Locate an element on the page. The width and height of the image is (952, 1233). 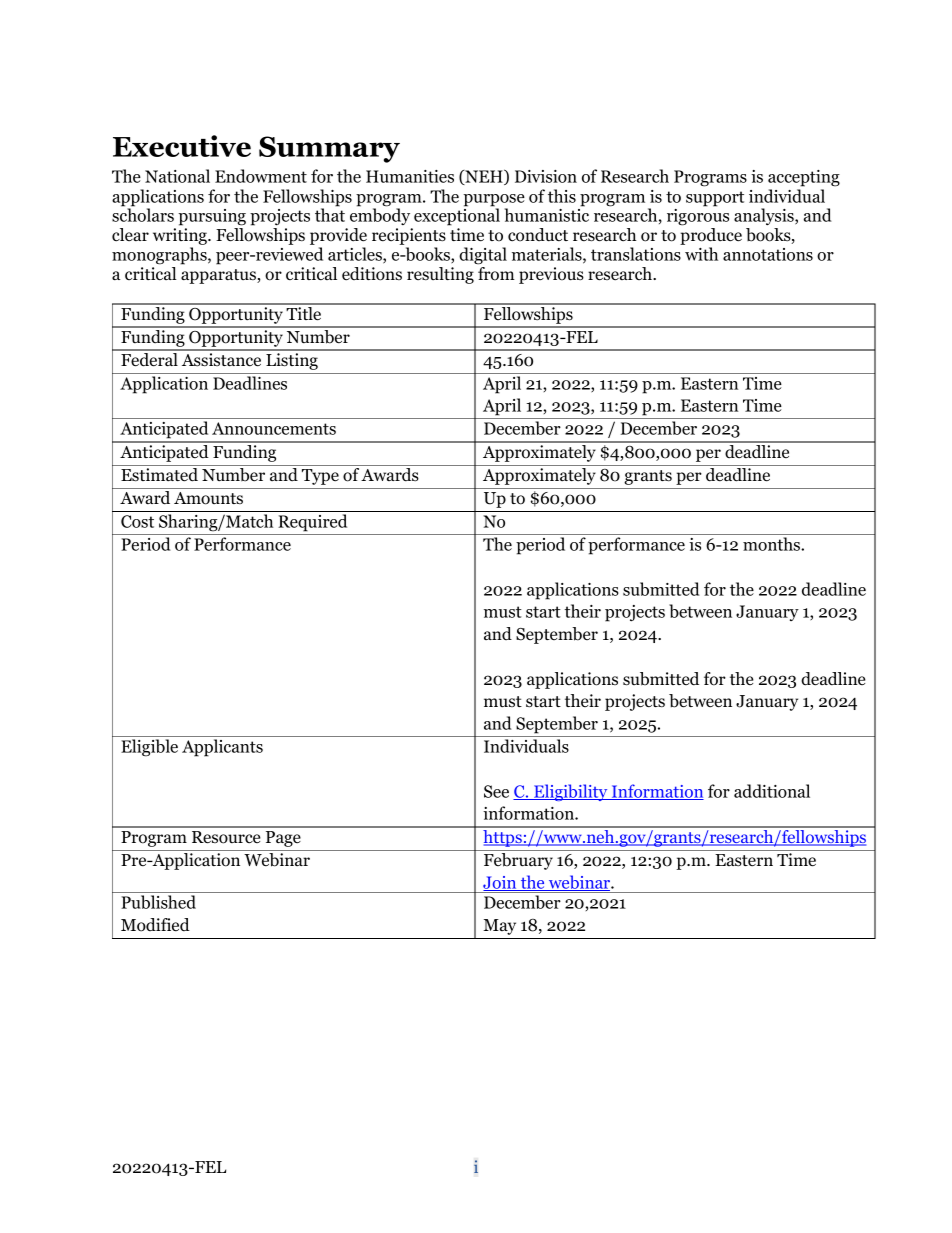
months is located at coordinates (772, 544).
